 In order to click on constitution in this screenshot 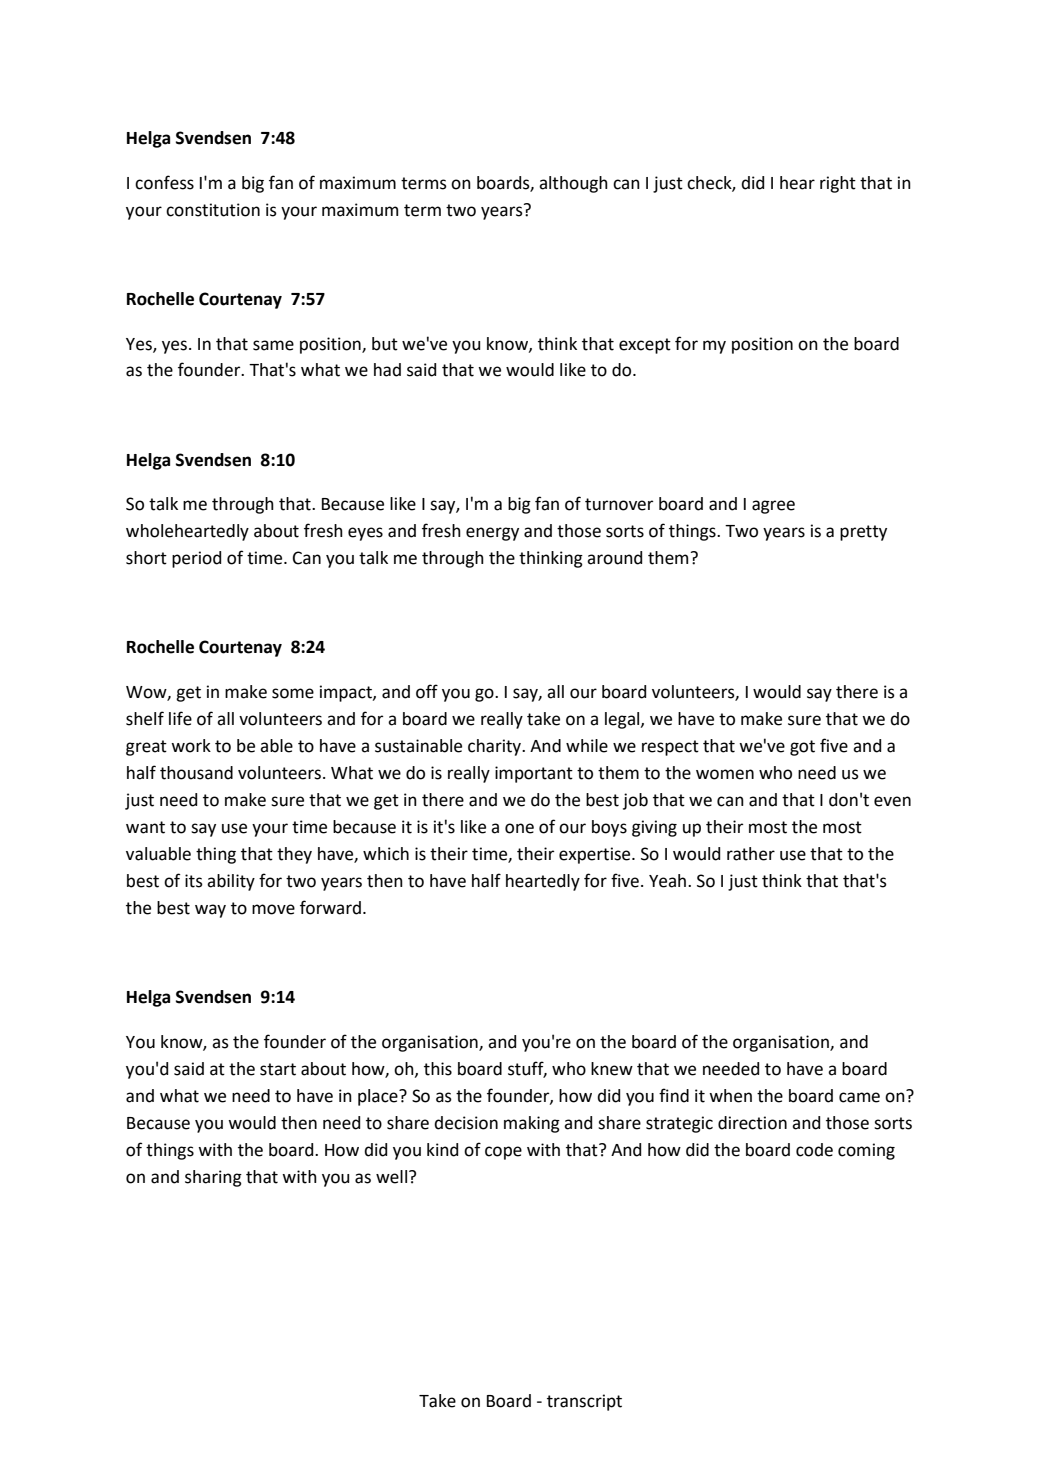, I will do `click(213, 210)`.
